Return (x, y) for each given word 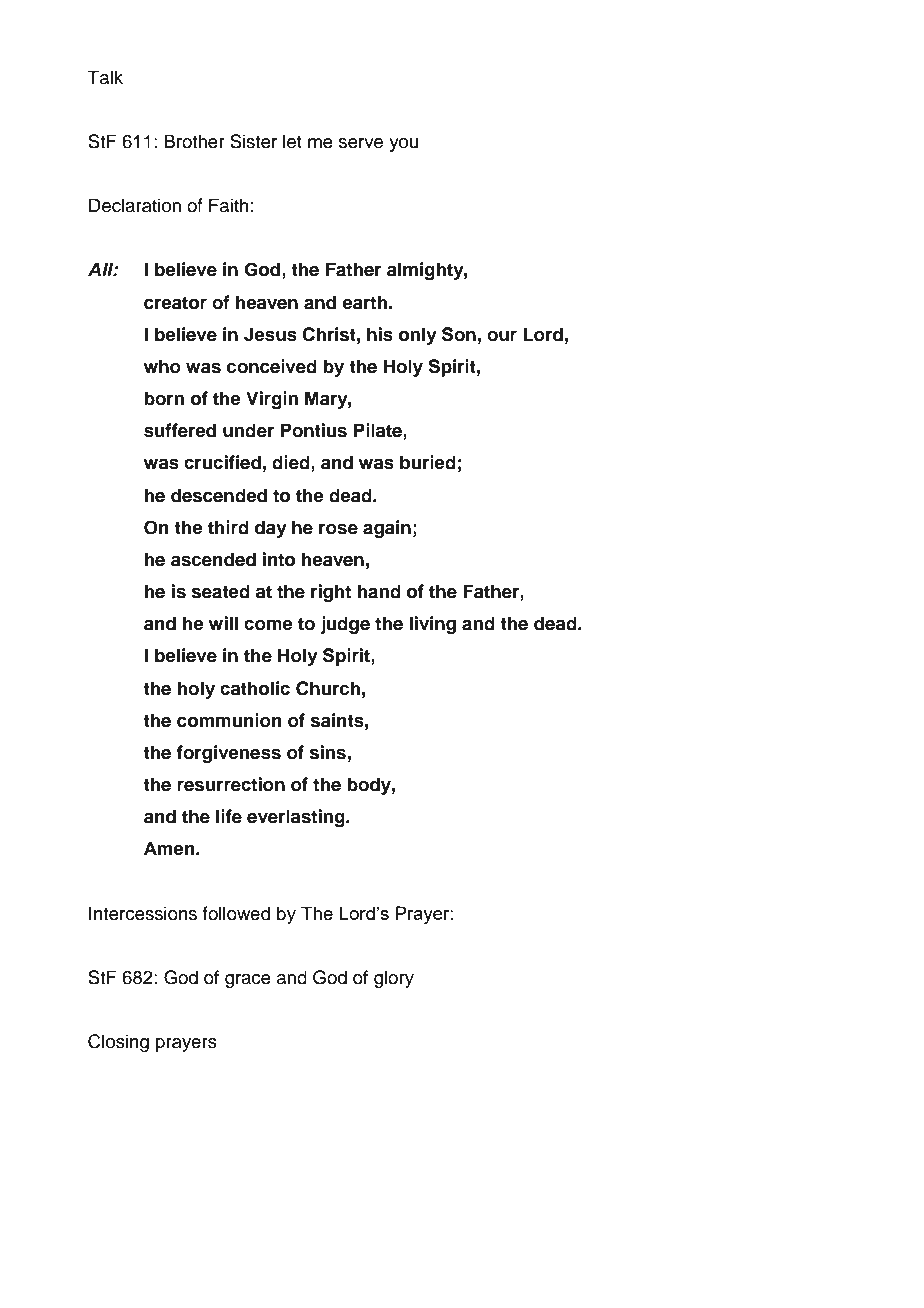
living (433, 625)
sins (328, 752)
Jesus (270, 334)
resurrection (231, 784)
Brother (194, 141)
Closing (118, 1043)
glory (394, 979)
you (403, 145)
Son (459, 334)
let (292, 141)
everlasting (297, 818)
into (279, 559)
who (162, 366)
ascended (213, 559)
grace (248, 981)
